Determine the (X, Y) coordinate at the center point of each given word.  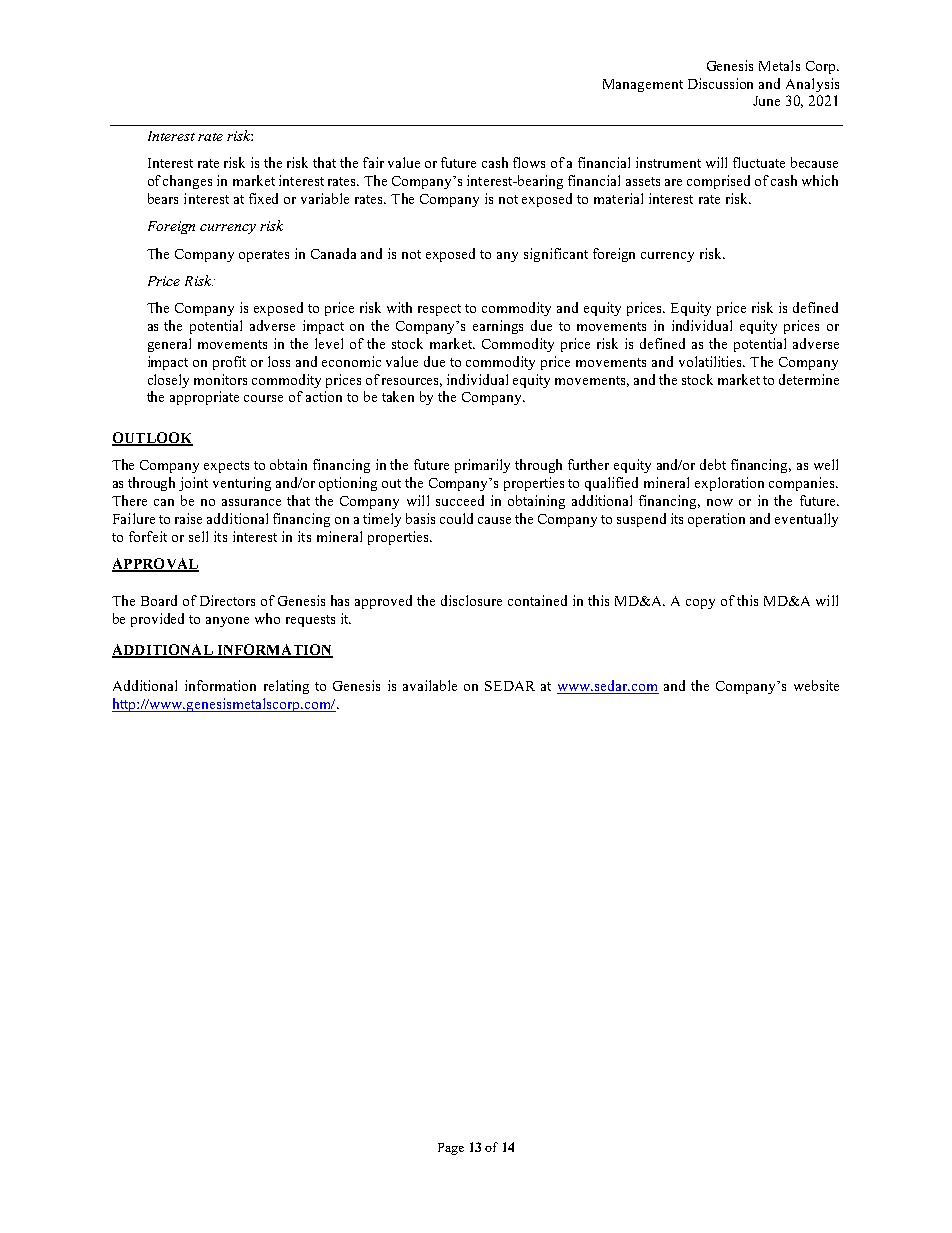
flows (529, 162)
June (766, 101)
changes (187, 182)
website (816, 685)
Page (451, 1149)
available (430, 685)
